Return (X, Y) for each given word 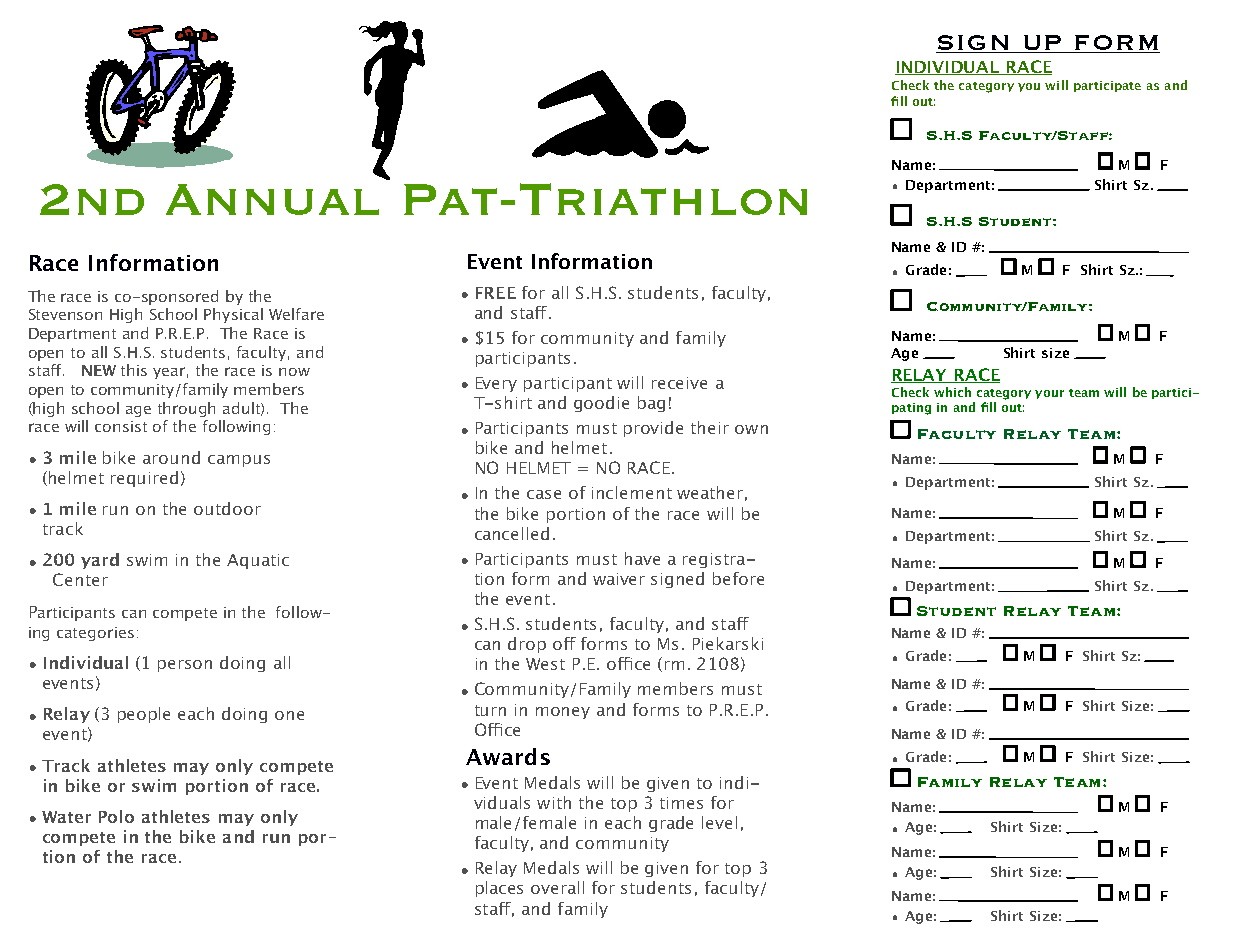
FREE (496, 293)
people (144, 715)
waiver (619, 579)
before (738, 578)
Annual (272, 199)
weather (710, 492)
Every (496, 384)
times (681, 803)
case (544, 494)
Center (80, 579)
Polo (116, 816)
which (952, 392)
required (144, 479)
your (1049, 394)
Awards (508, 756)
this (134, 370)
